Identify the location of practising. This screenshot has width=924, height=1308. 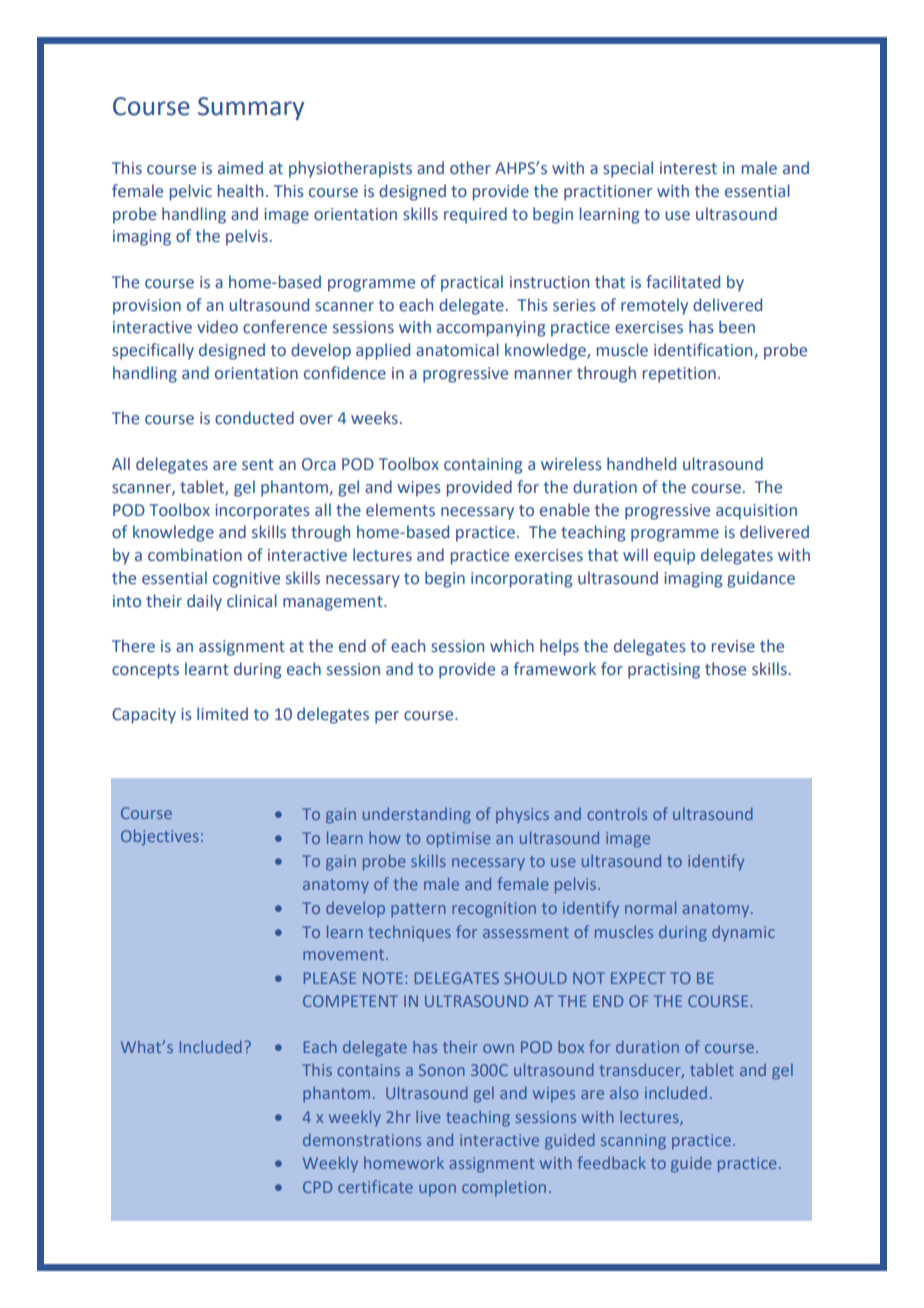
(664, 671).
